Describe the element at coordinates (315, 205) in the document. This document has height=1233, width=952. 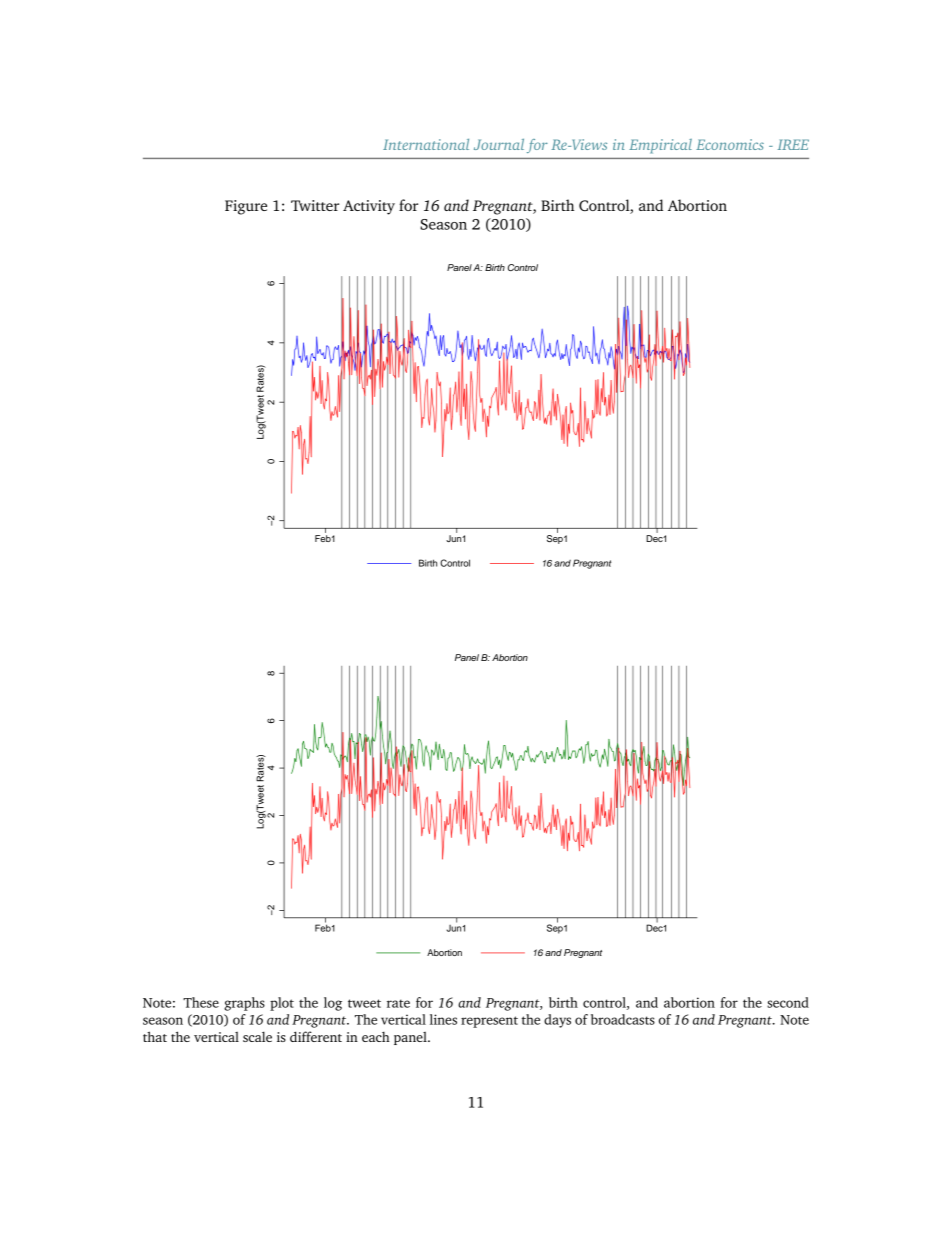
I see `Twitter` at that location.
